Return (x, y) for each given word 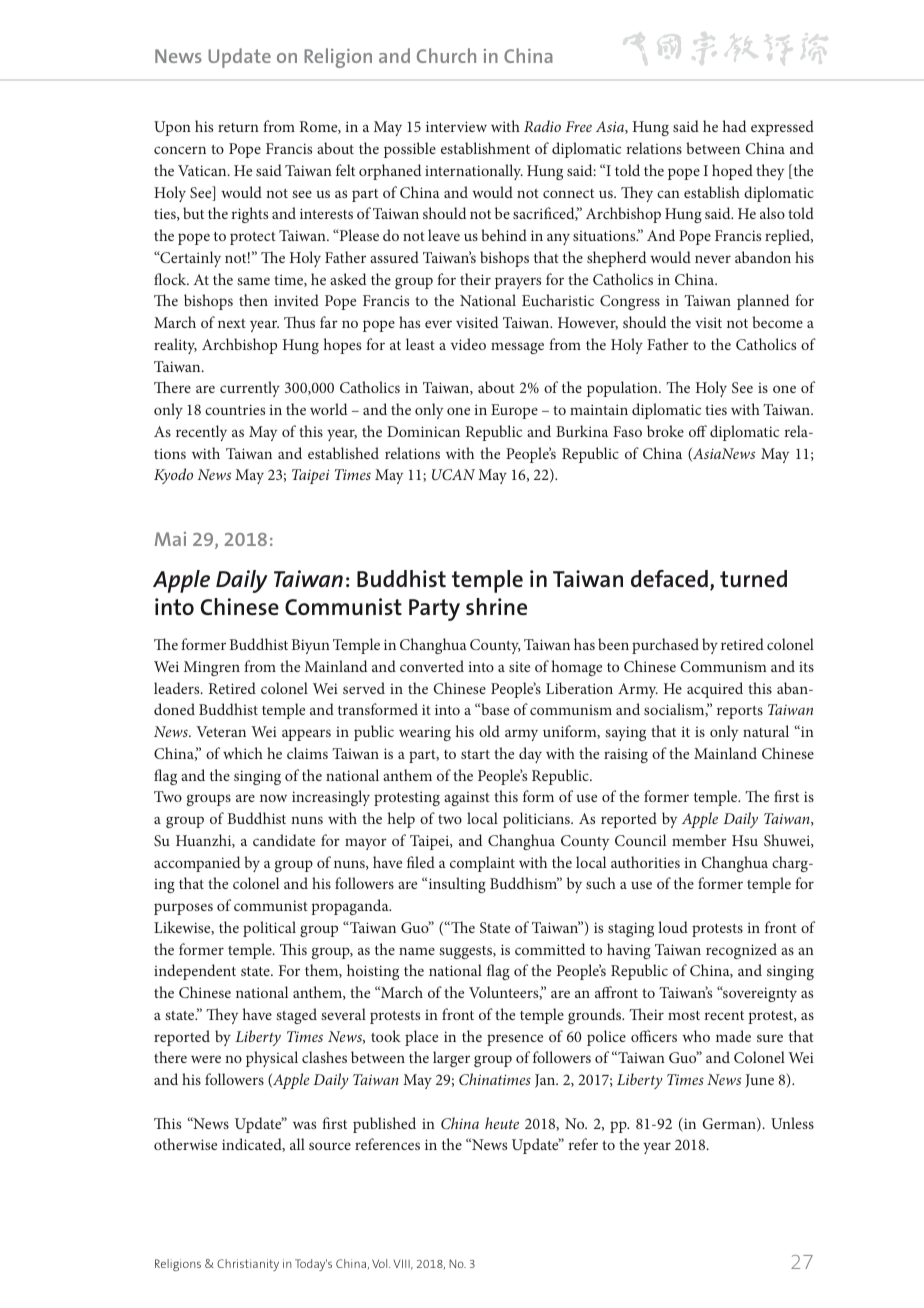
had (734, 126)
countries (235, 409)
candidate (284, 840)
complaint (482, 864)
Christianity (248, 1265)
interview (456, 126)
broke (665, 431)
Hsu (745, 840)
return (238, 127)
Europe (514, 411)
